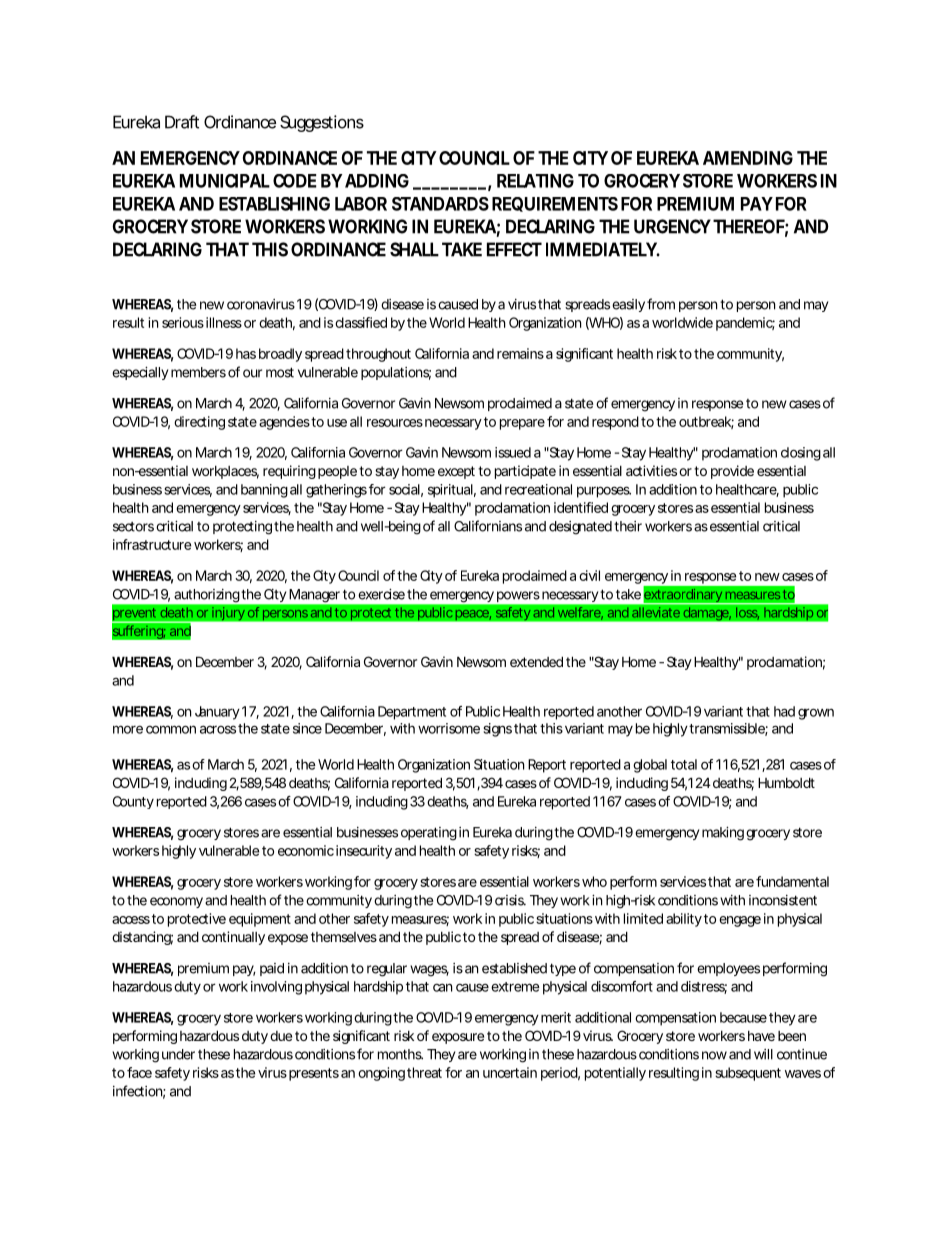 The width and height of the screenshot is (952, 1233). I want to click on exercise, so click(381, 594).
